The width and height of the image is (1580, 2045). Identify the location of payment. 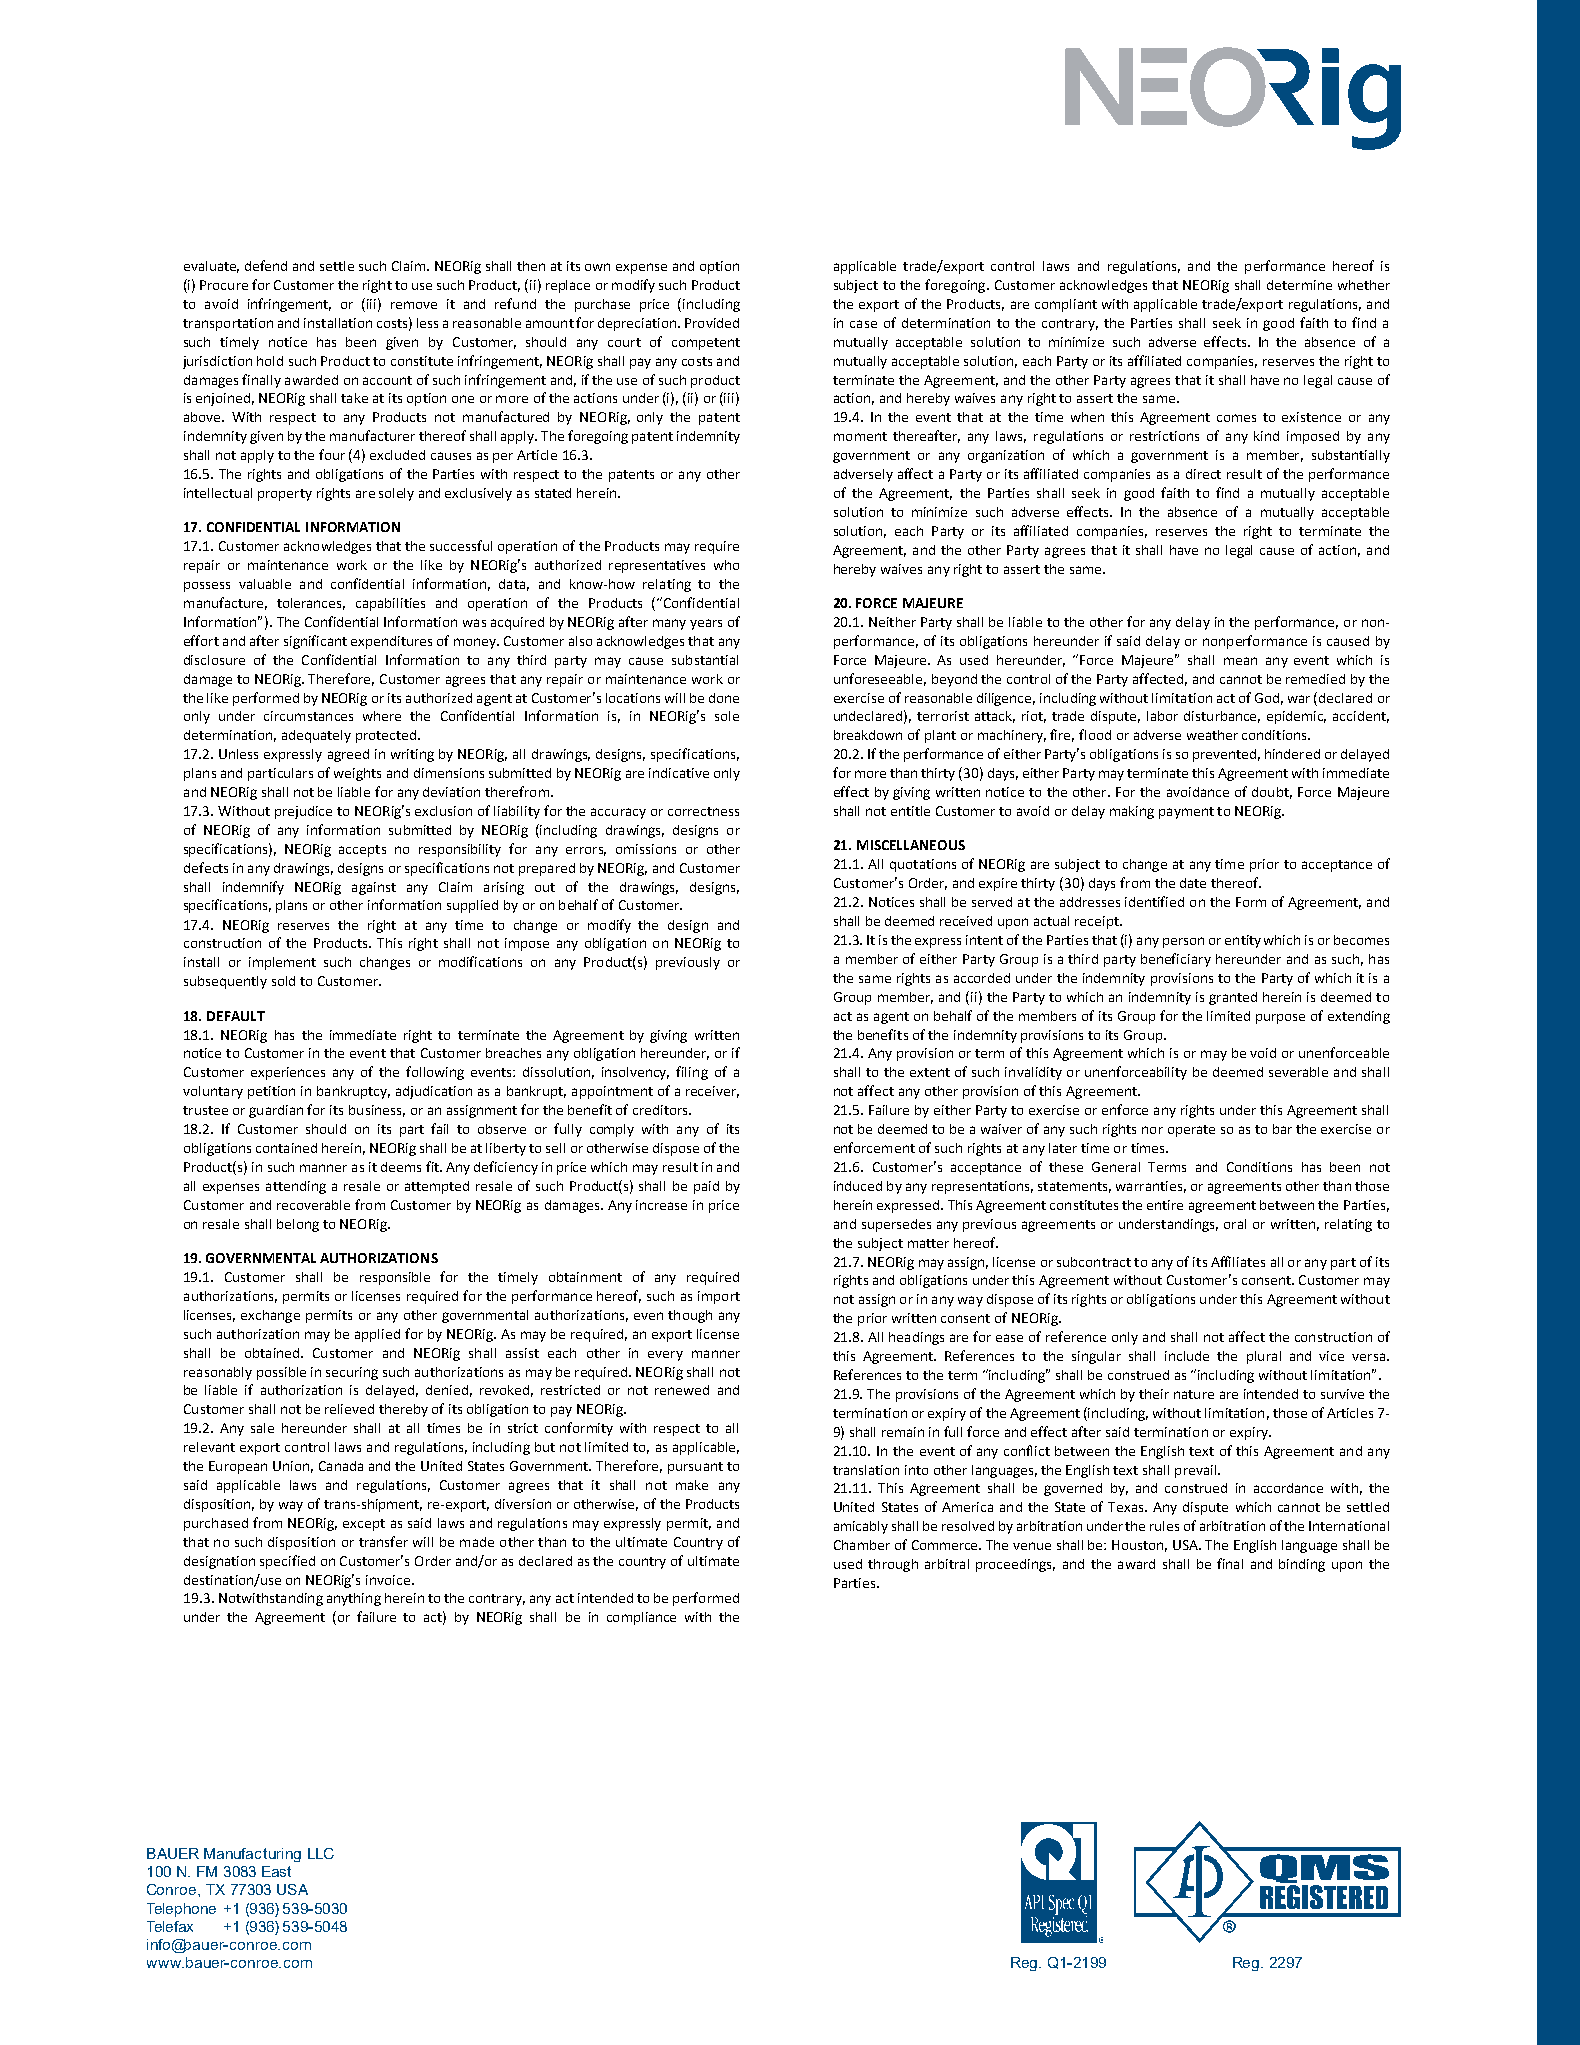
(1186, 813).
